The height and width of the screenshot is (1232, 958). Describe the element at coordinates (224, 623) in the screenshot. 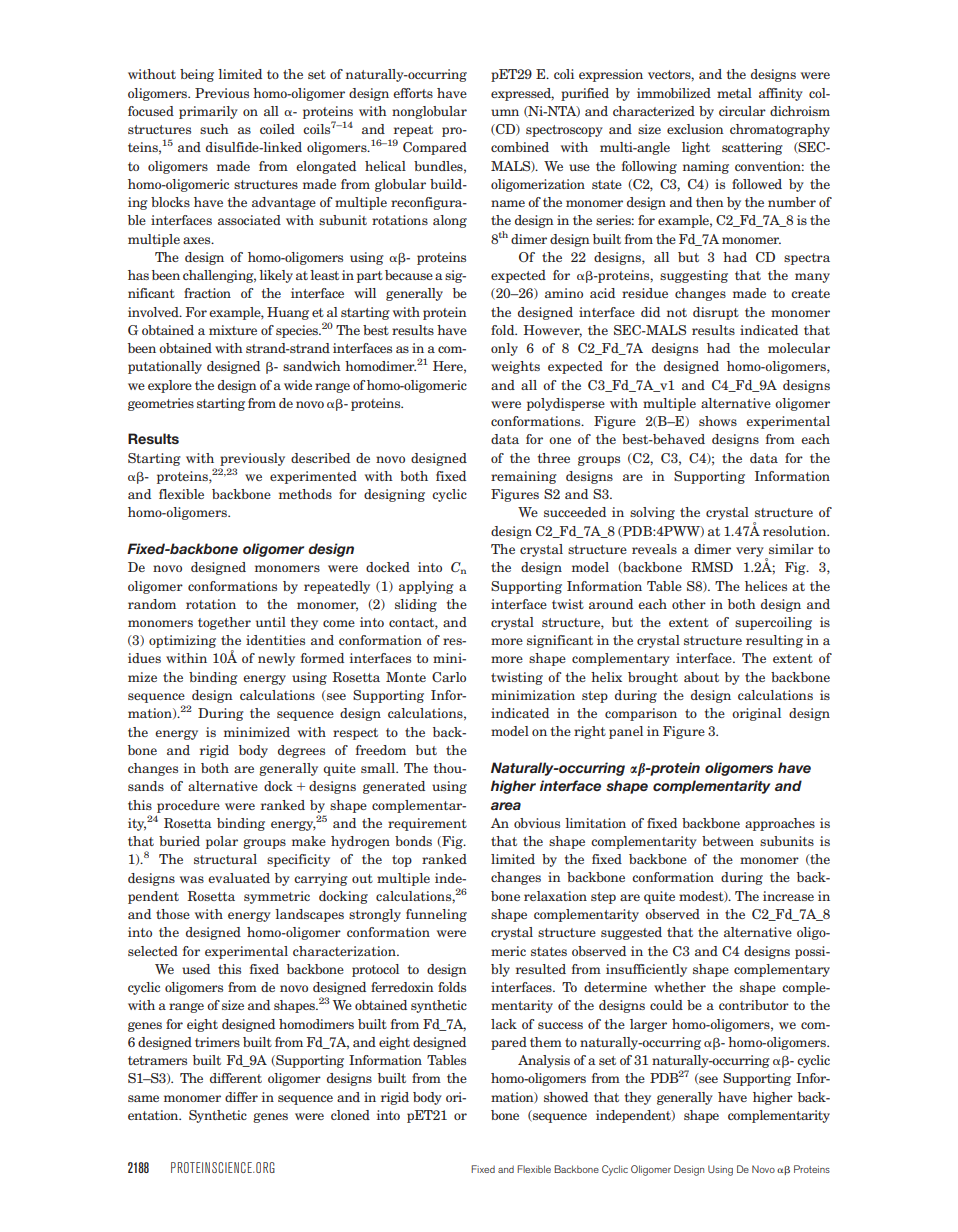

I see `together` at that location.
